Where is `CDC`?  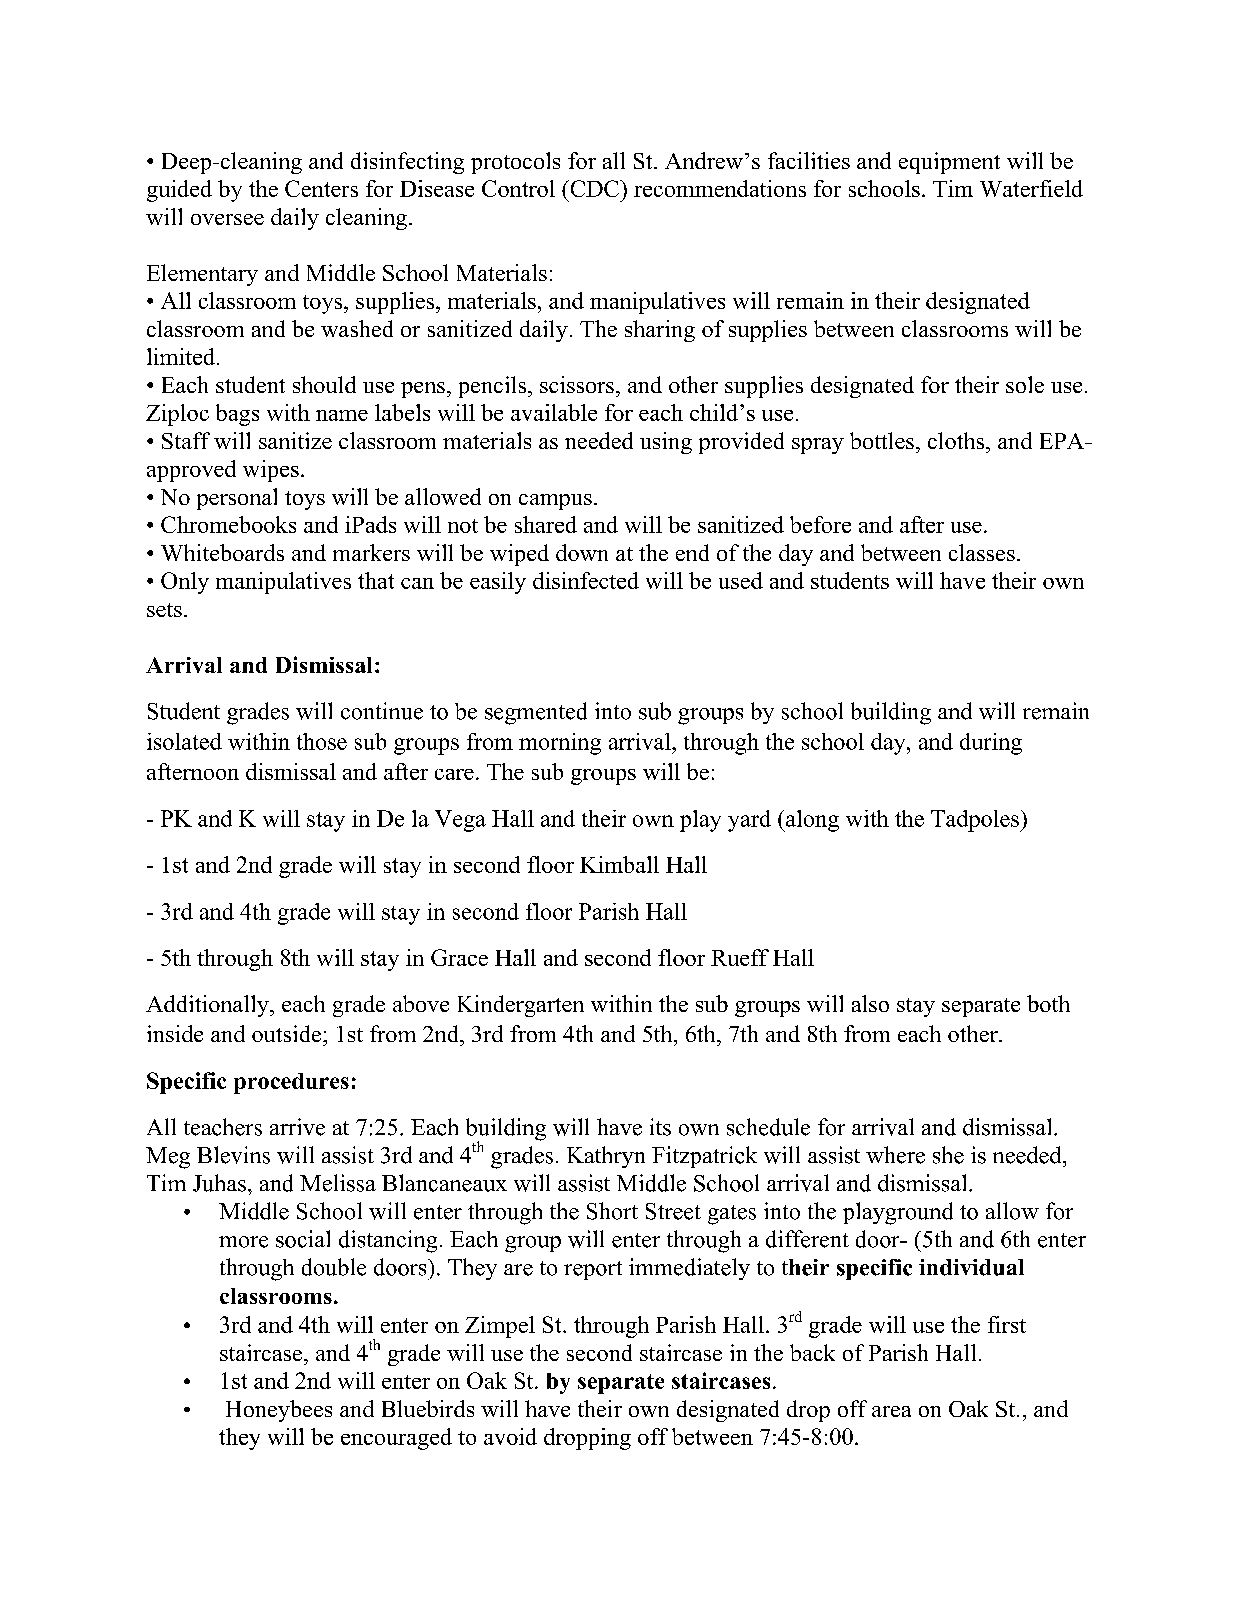 CDC is located at coordinates (594, 188).
